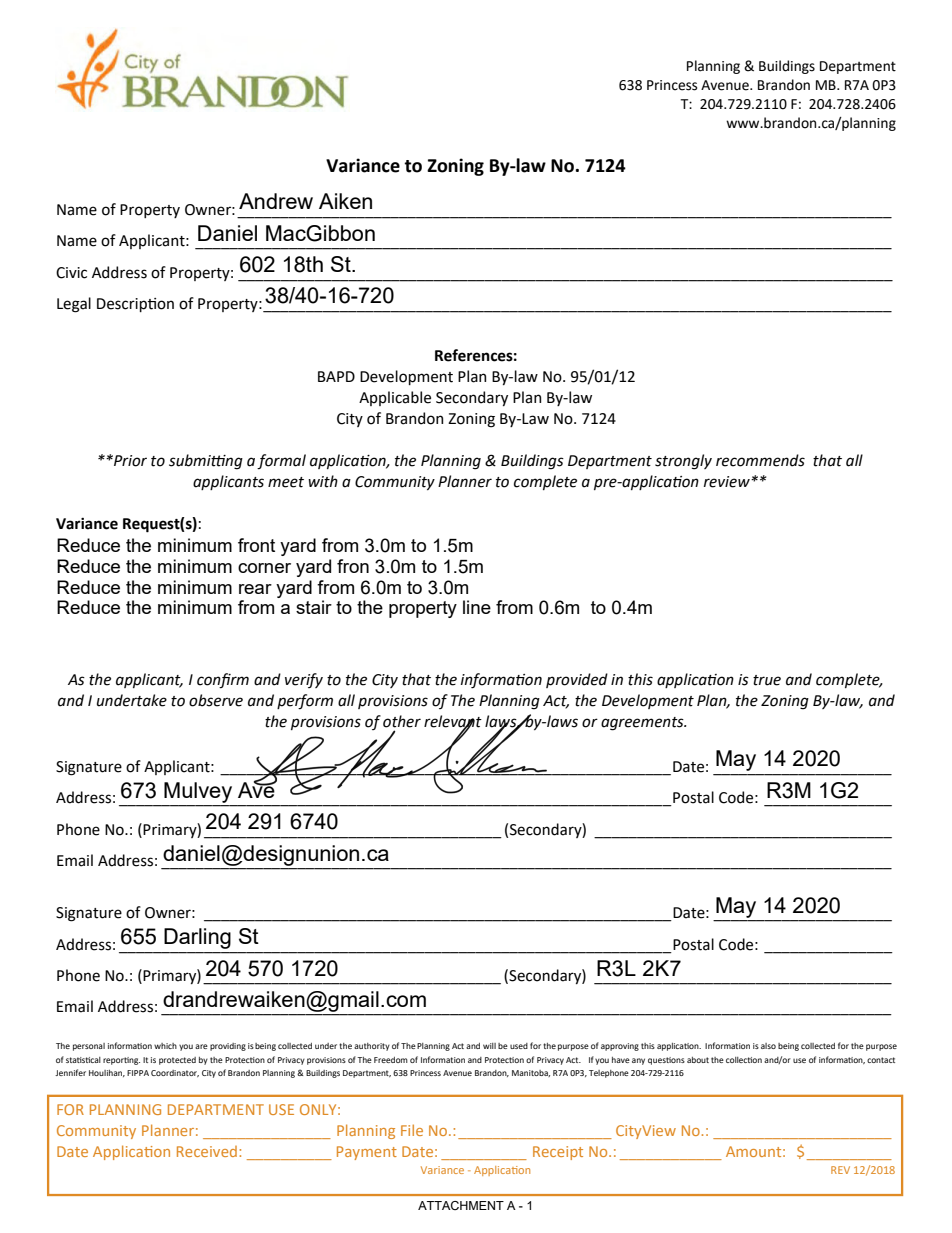 The height and width of the screenshot is (1233, 952). What do you see at coordinates (207, 1151) in the screenshot?
I see `Received` at bounding box center [207, 1151].
